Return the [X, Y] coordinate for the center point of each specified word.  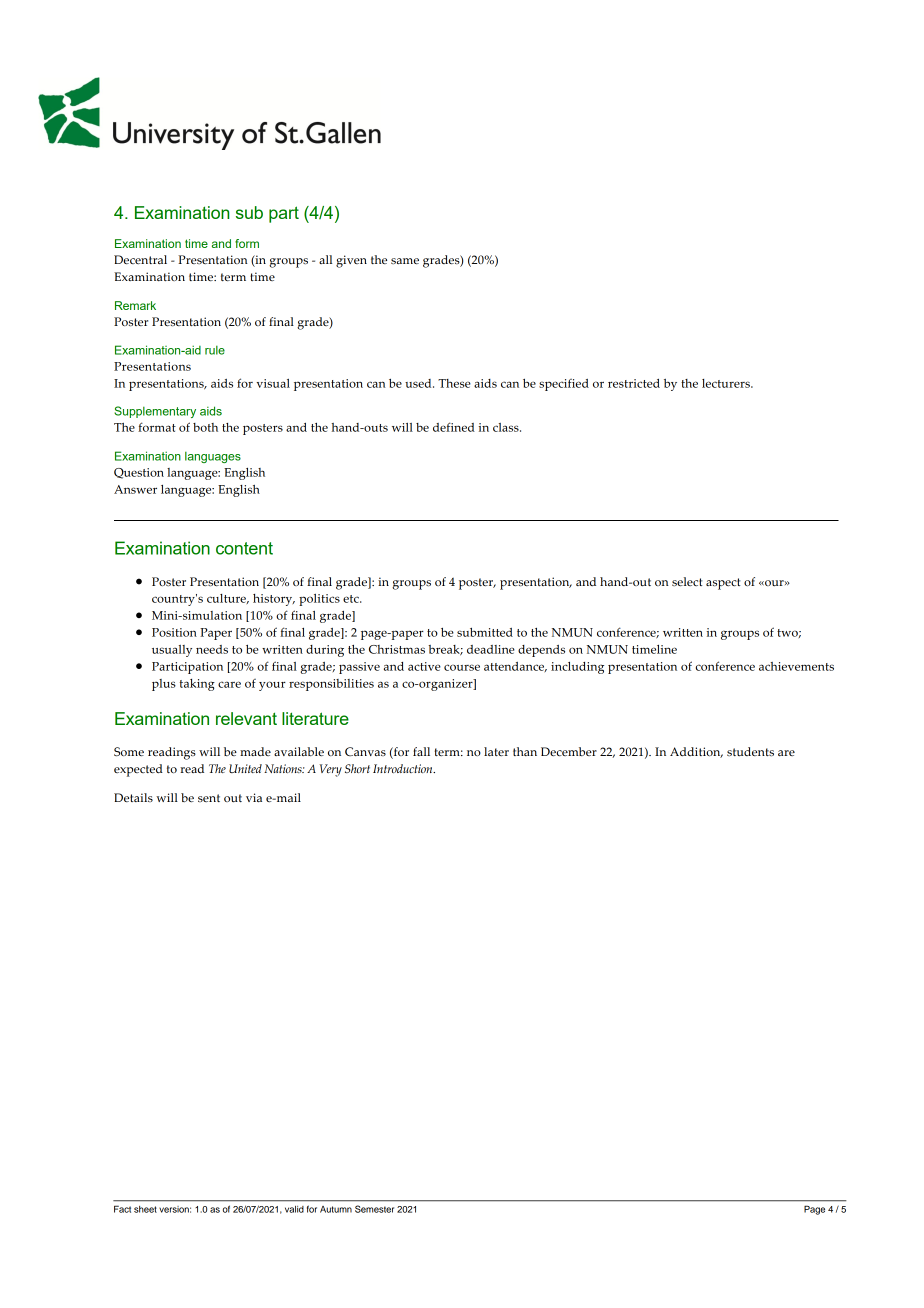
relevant [246, 718]
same [405, 261]
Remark [135, 305]
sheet [145, 1209]
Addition [696, 752]
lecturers [727, 383]
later [496, 751]
